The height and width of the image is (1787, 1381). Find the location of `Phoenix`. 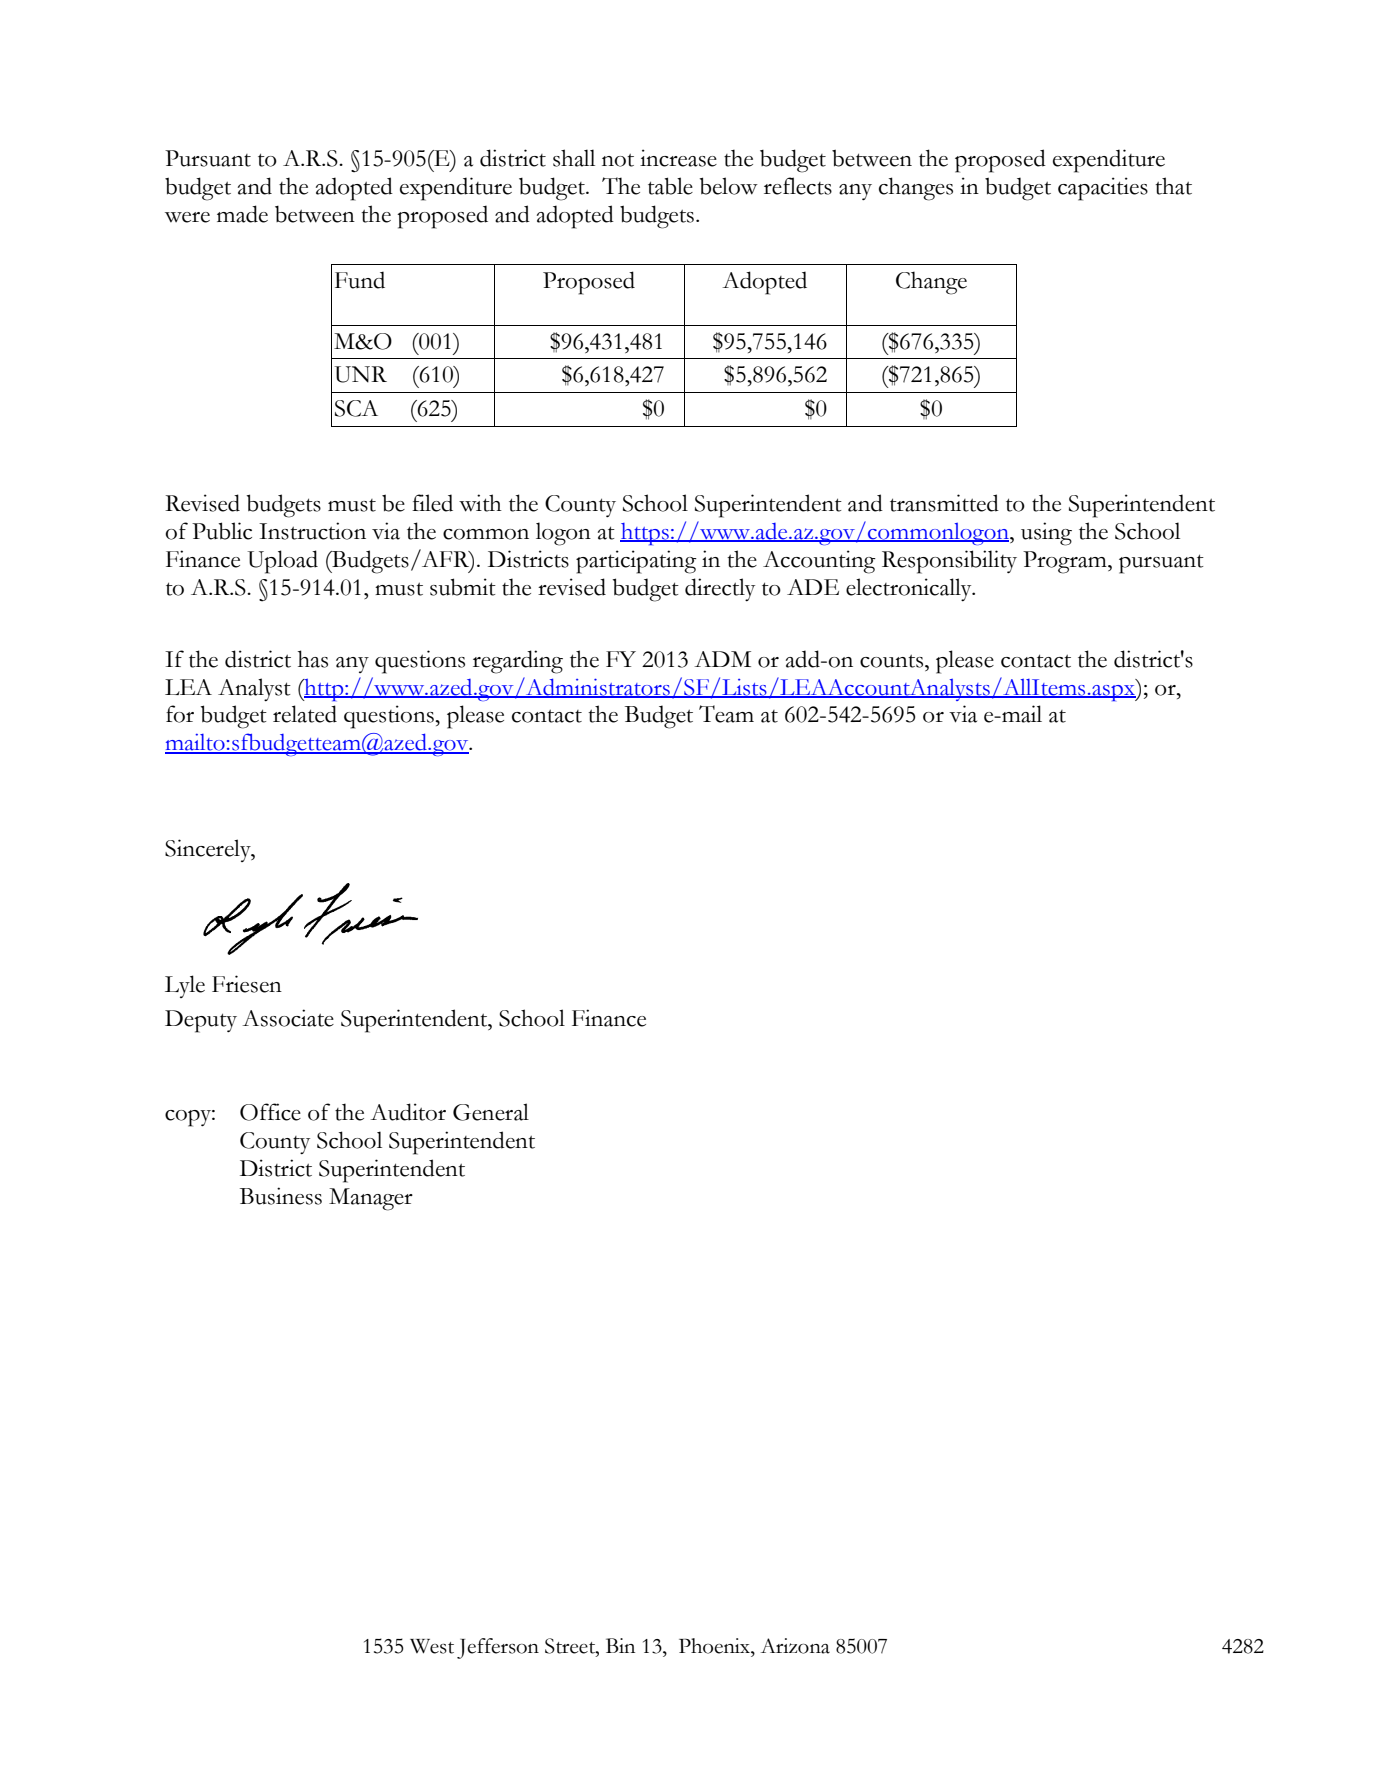

Phoenix is located at coordinates (715, 1646).
